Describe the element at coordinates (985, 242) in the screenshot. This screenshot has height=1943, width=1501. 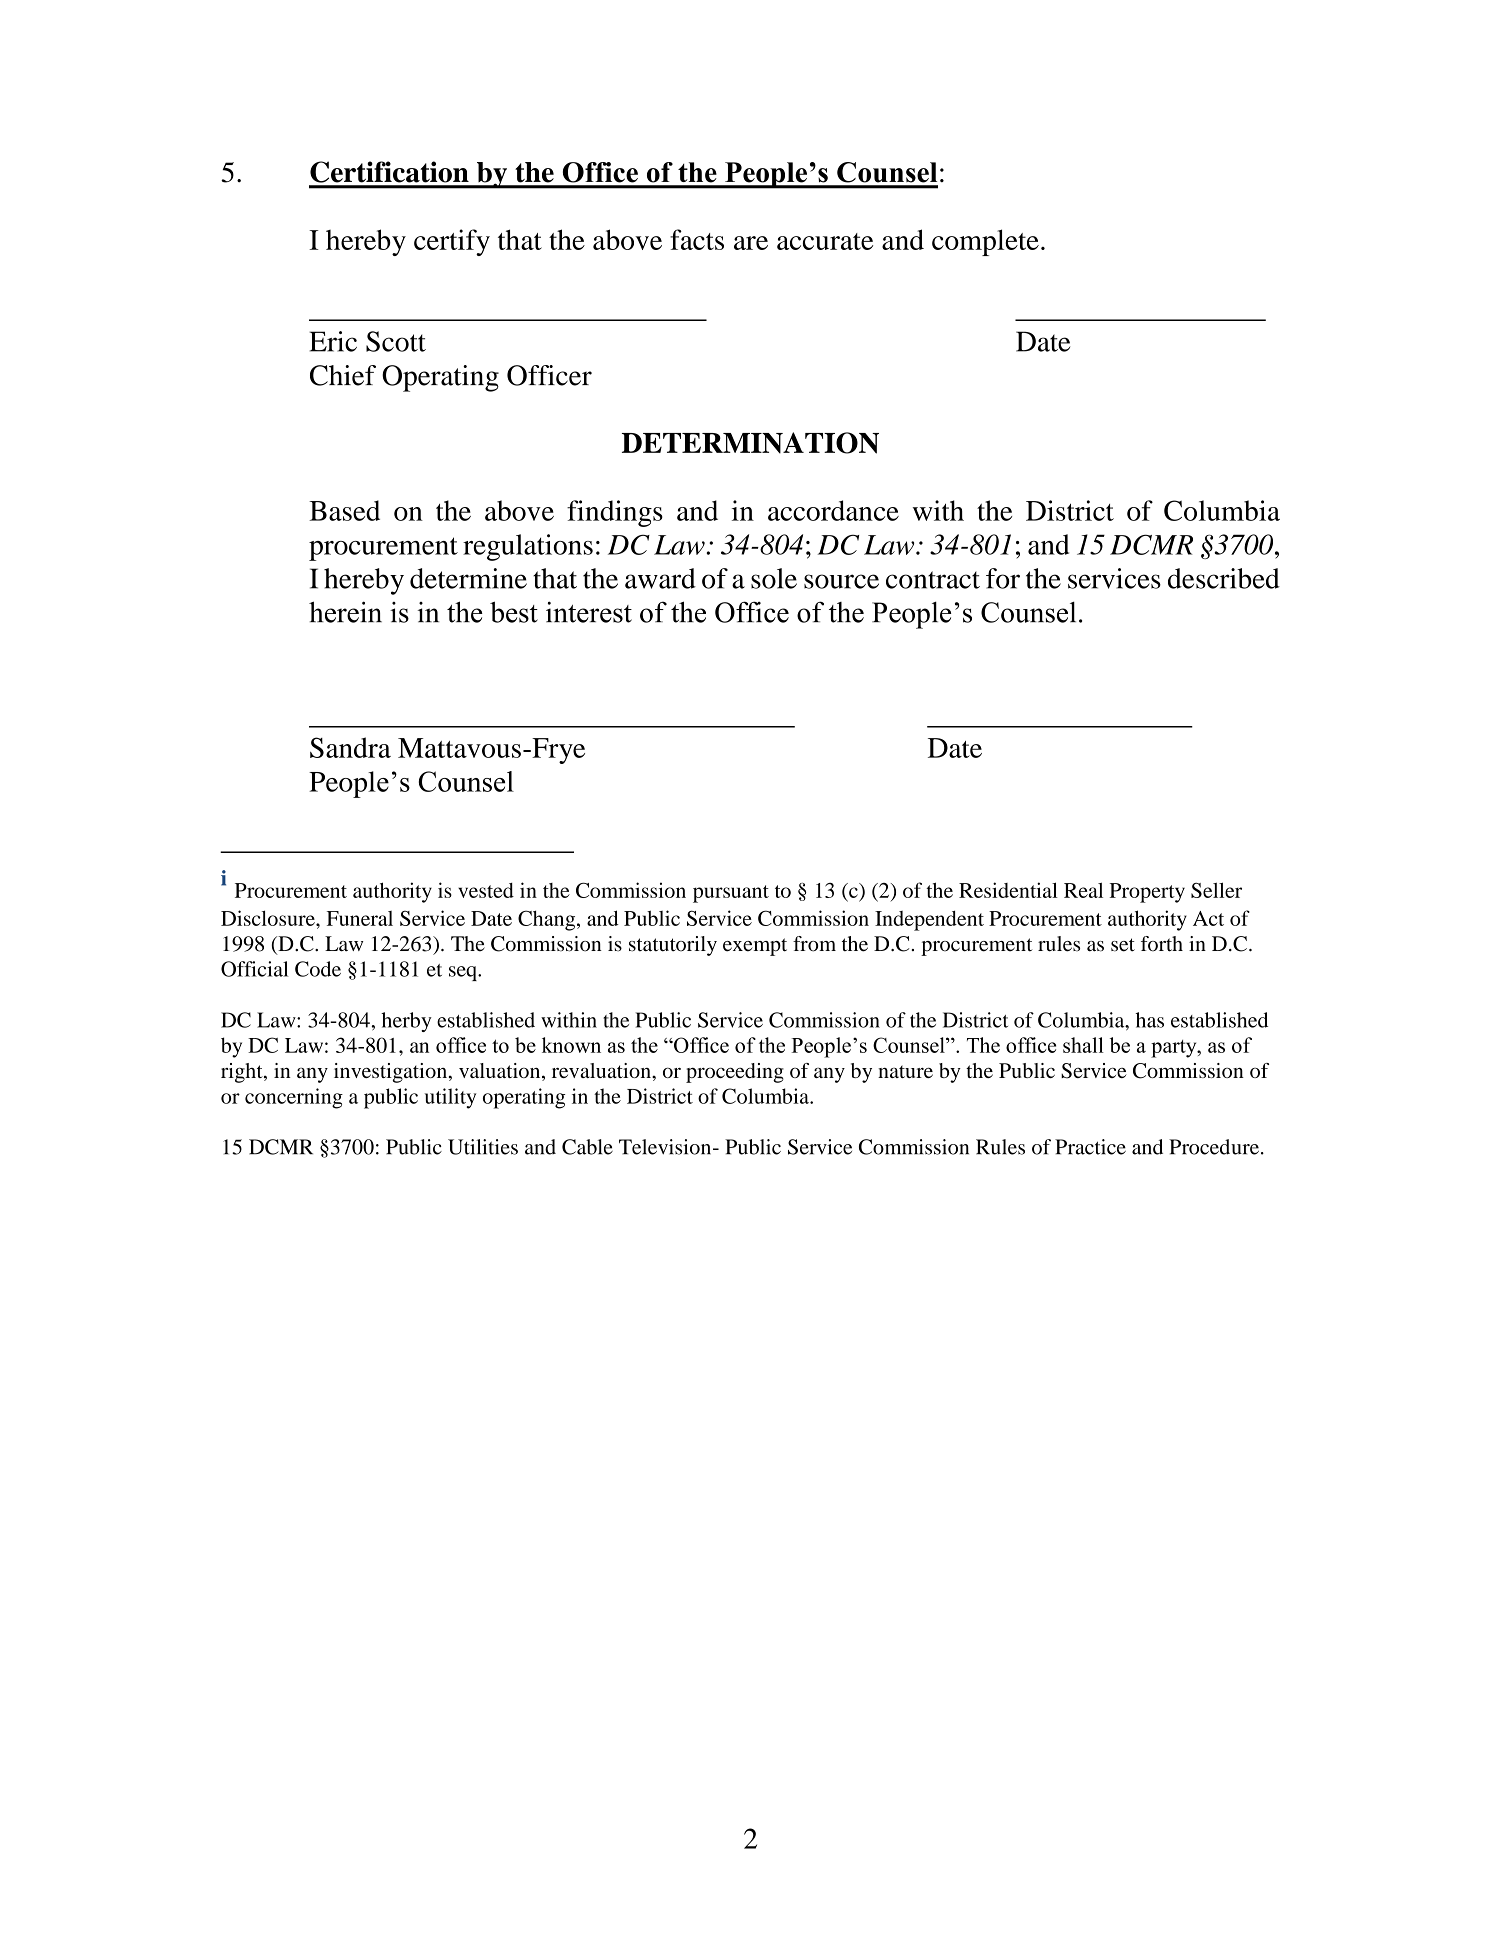
I see `complete` at that location.
